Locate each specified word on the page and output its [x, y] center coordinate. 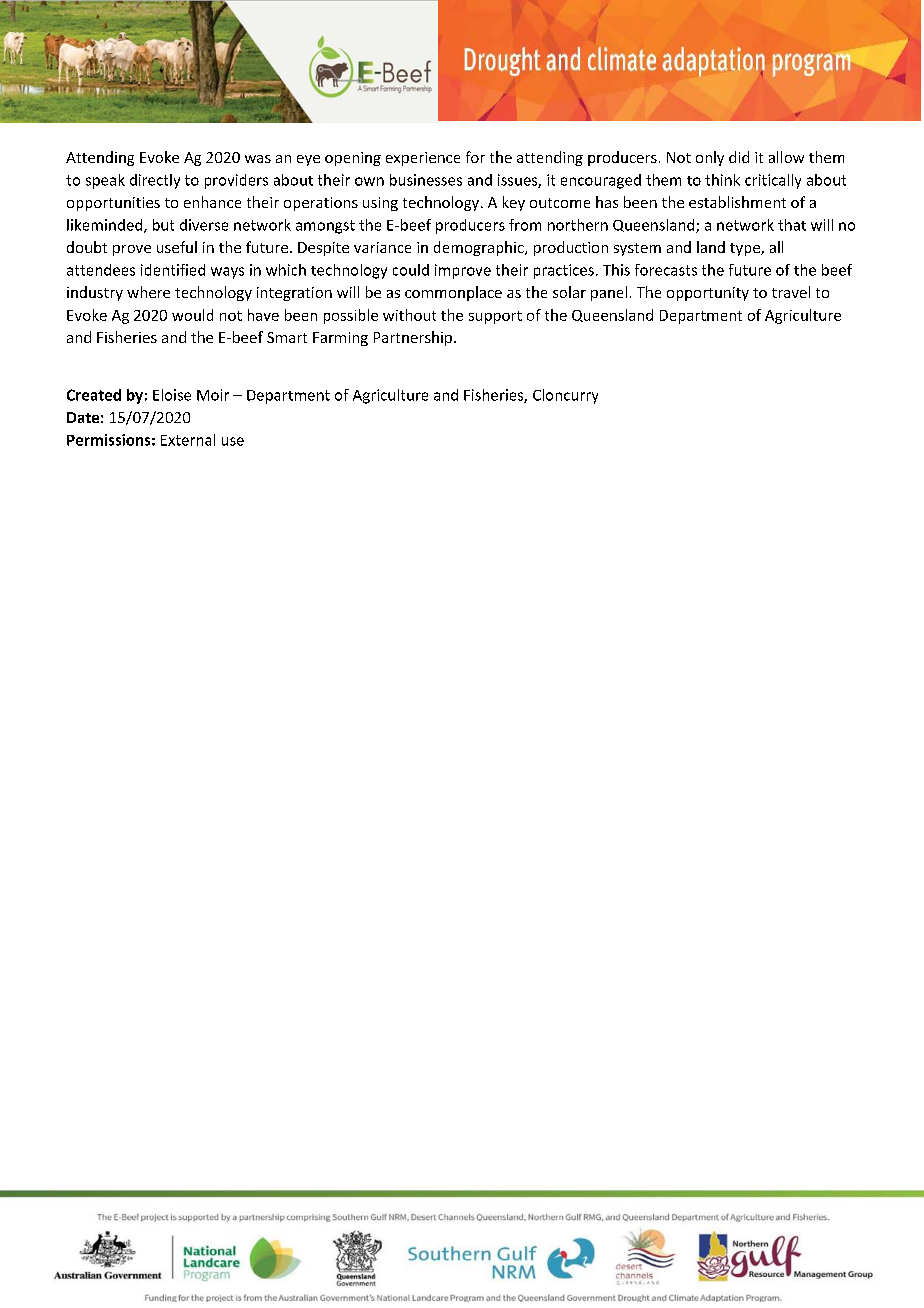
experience [423, 159]
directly [155, 181]
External [188, 440]
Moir [213, 395]
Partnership [413, 338]
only [710, 158]
